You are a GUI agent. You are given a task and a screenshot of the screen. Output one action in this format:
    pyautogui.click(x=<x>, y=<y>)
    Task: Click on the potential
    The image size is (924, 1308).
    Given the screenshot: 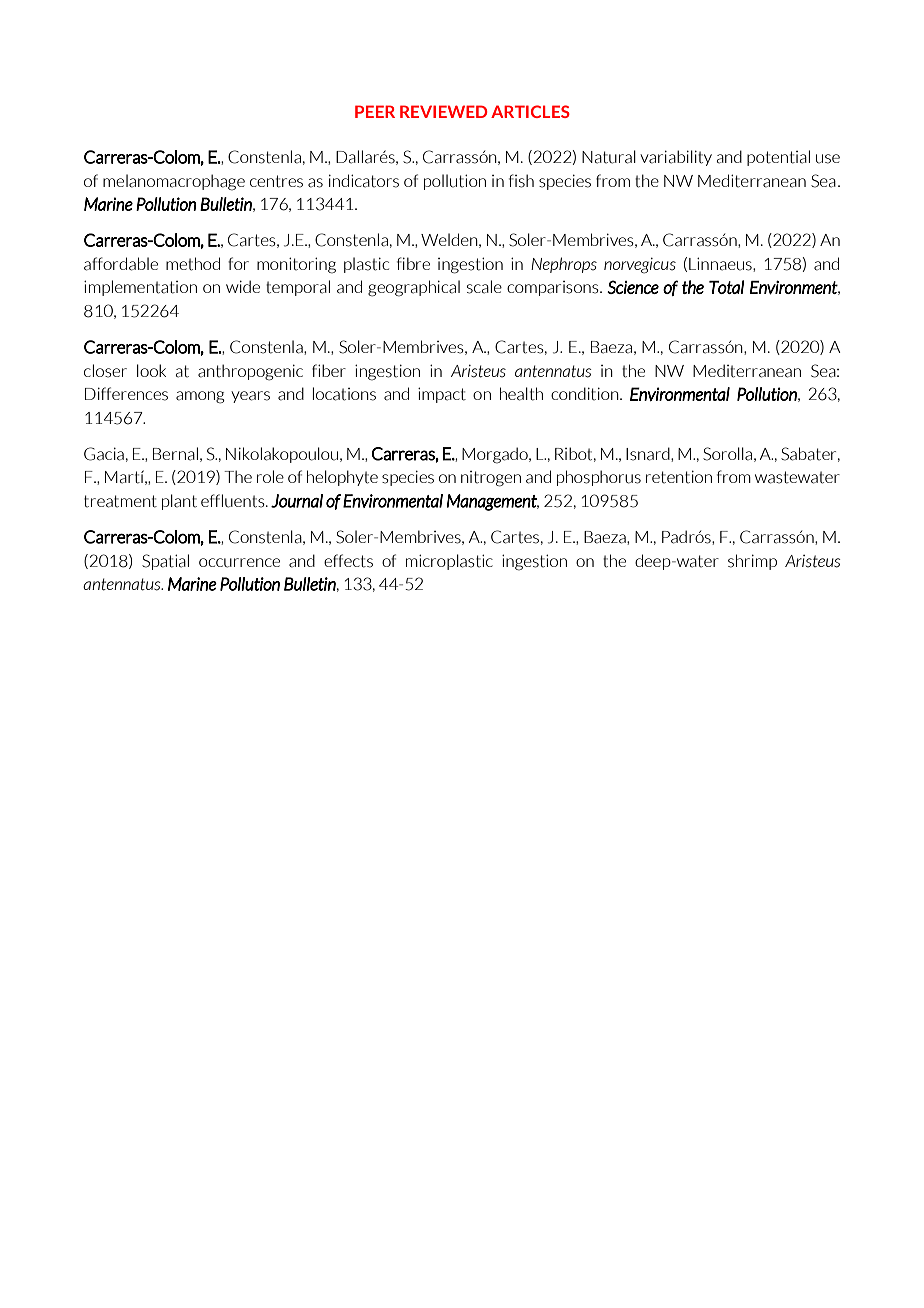 What is the action you would take?
    pyautogui.click(x=778, y=158)
